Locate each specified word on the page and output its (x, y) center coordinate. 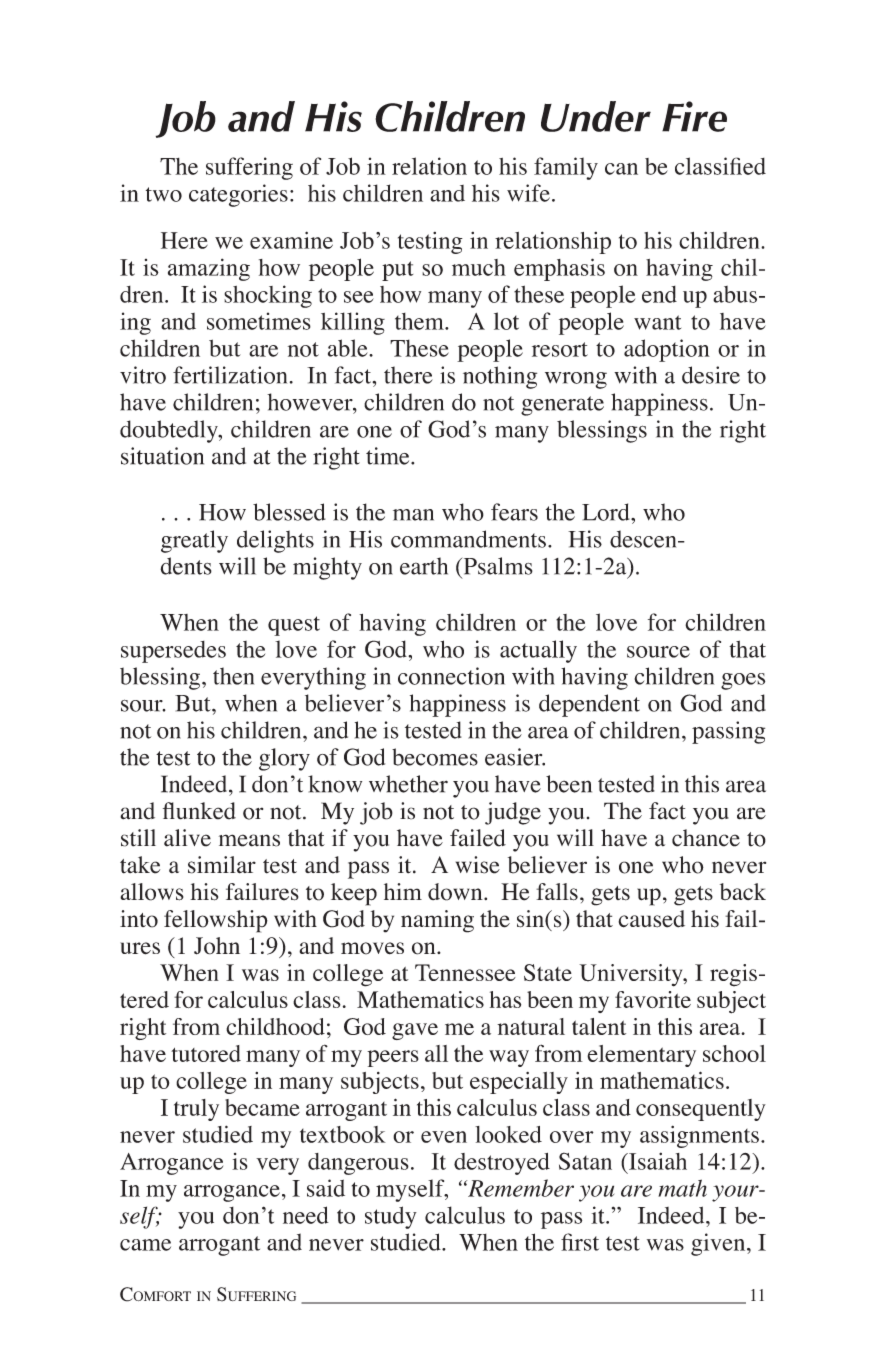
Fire (694, 116)
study (391, 1217)
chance (706, 838)
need (306, 1215)
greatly (194, 541)
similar (222, 865)
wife (528, 193)
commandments (468, 539)
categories (238, 195)
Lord (607, 512)
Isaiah (657, 1161)
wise (478, 865)
